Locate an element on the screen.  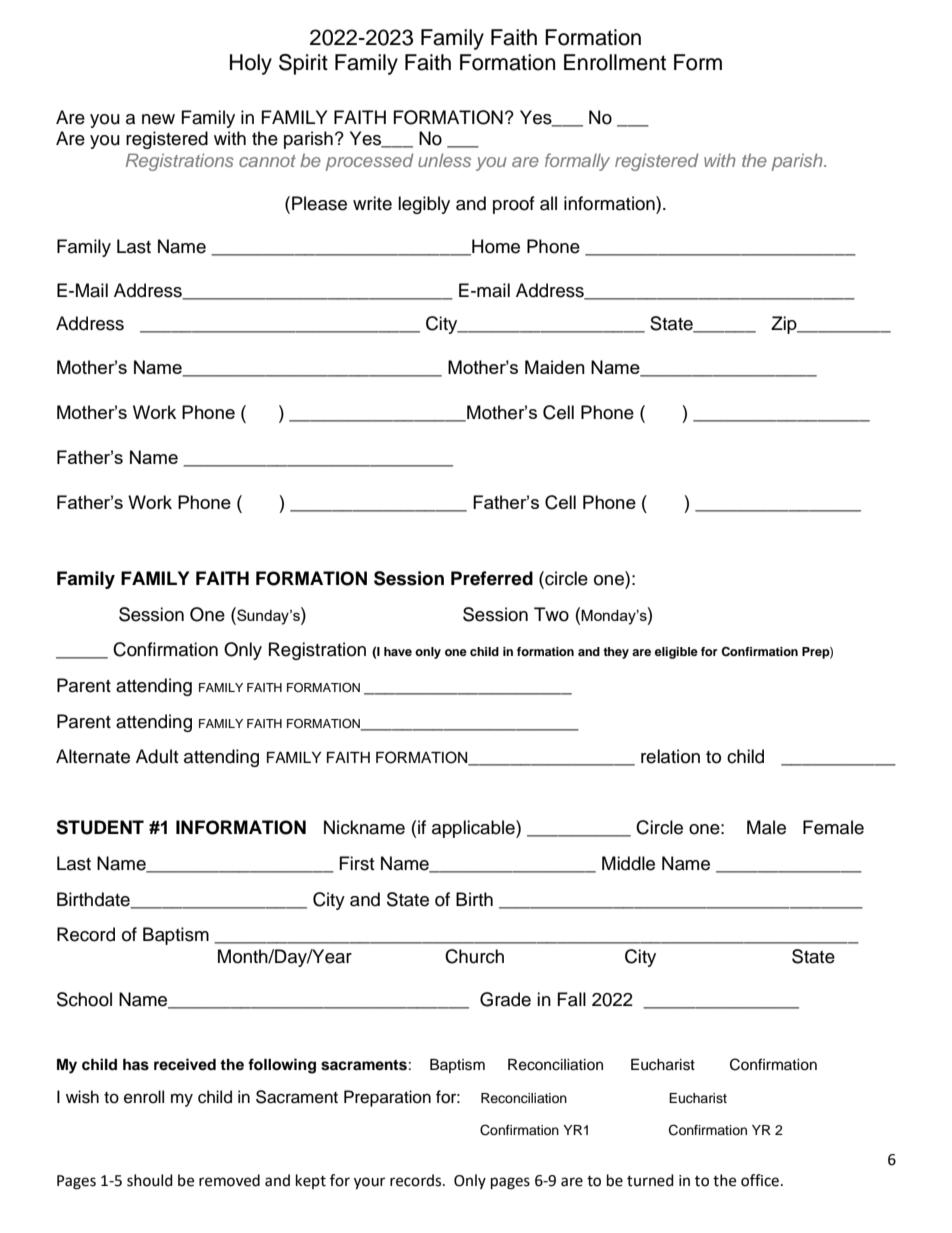
applicable is located at coordinates (474, 829).
